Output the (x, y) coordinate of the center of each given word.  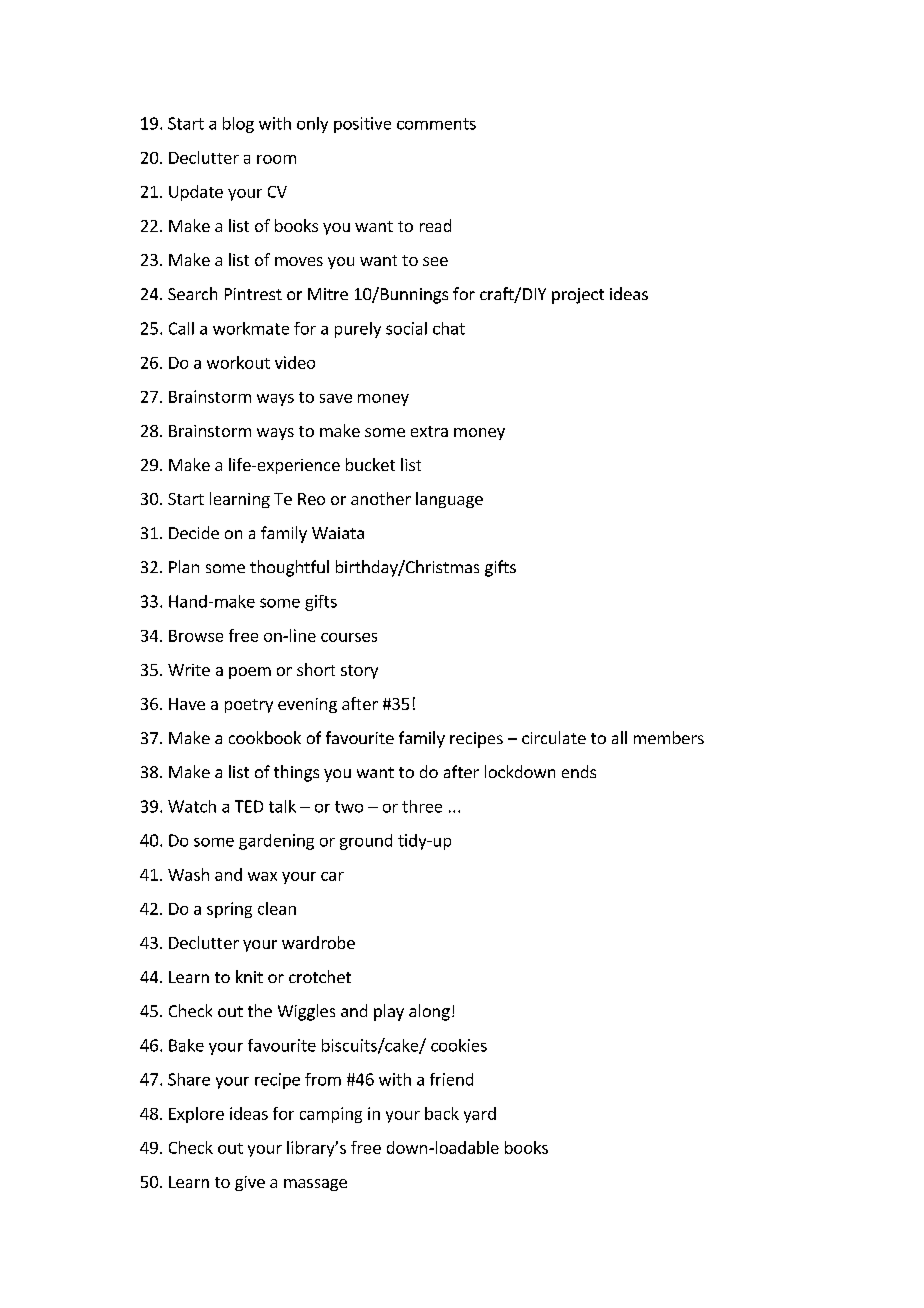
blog (238, 125)
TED (249, 806)
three (422, 806)
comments (436, 124)
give (250, 1183)
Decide (194, 532)
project (578, 296)
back (442, 1113)
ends (579, 771)
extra (429, 431)
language (449, 500)
